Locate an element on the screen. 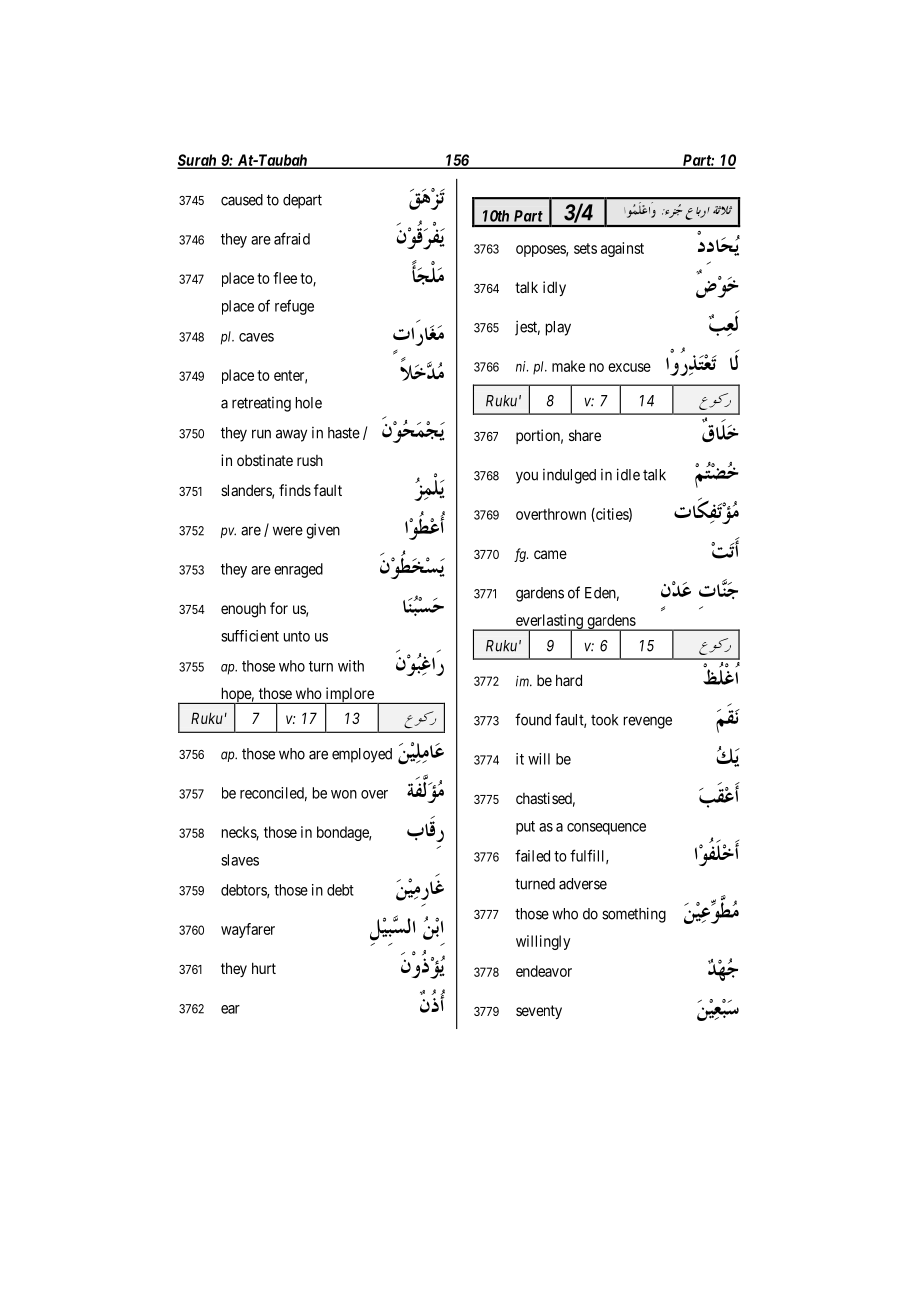  something is located at coordinates (634, 915).
